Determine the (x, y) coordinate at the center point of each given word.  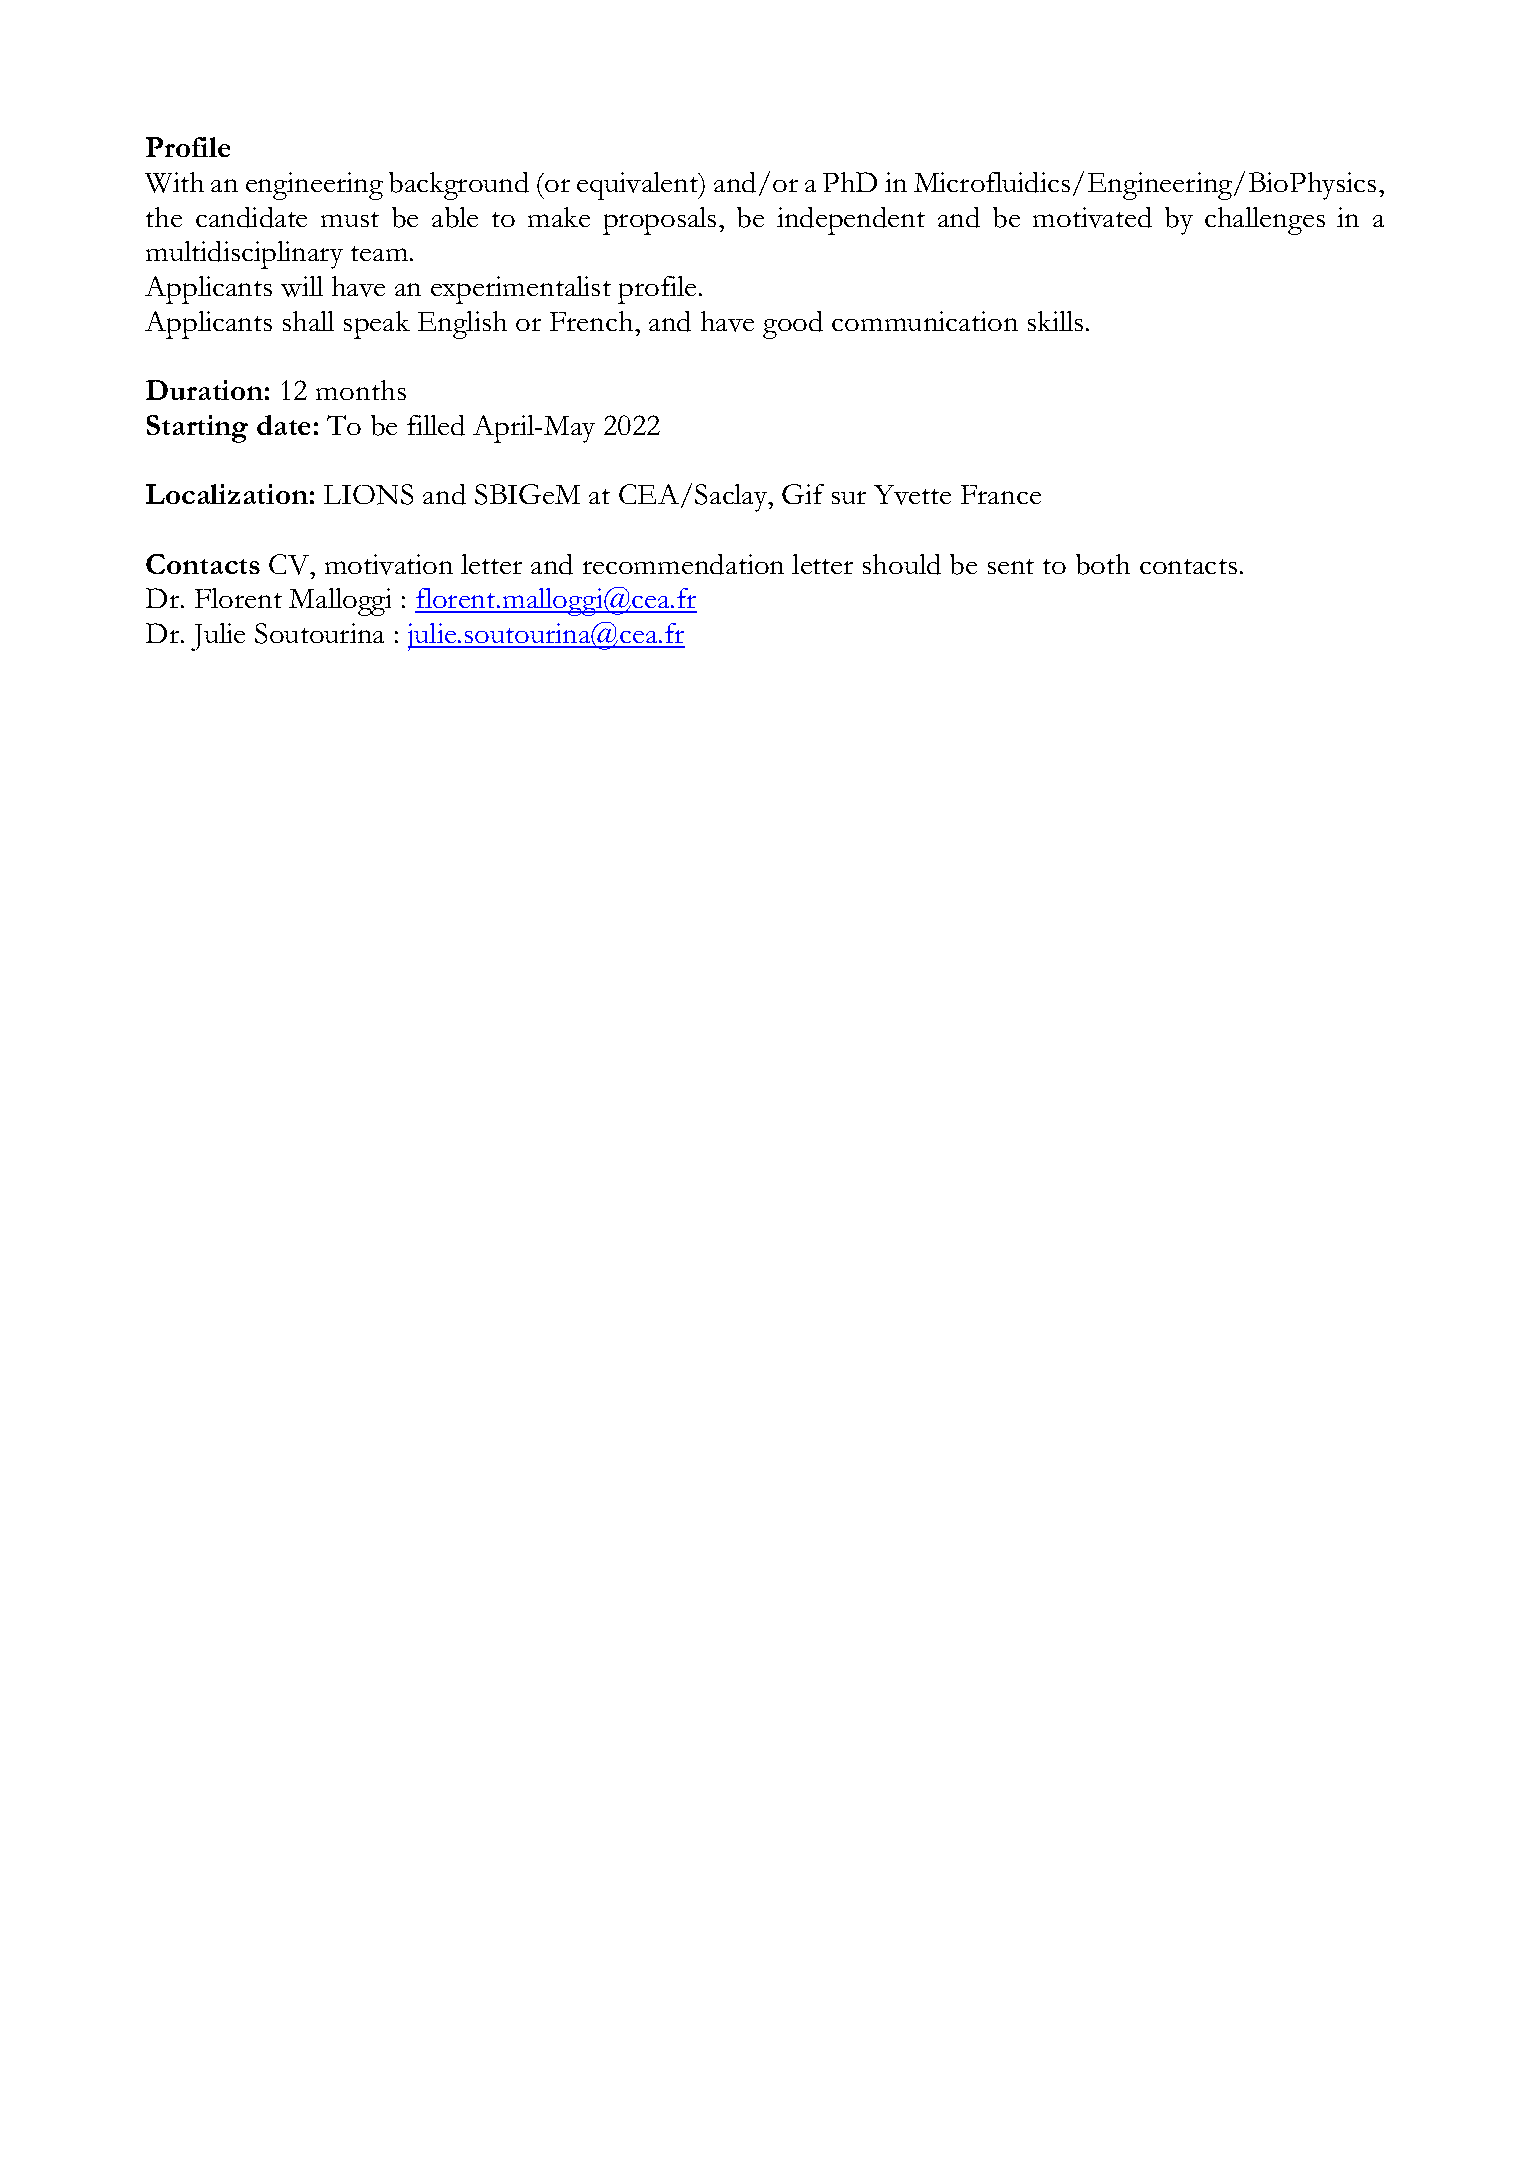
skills (1055, 321)
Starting (197, 429)
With (174, 182)
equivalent (639, 186)
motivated (1092, 217)
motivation (389, 564)
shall (308, 321)
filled (436, 425)
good (793, 325)
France (1001, 494)
